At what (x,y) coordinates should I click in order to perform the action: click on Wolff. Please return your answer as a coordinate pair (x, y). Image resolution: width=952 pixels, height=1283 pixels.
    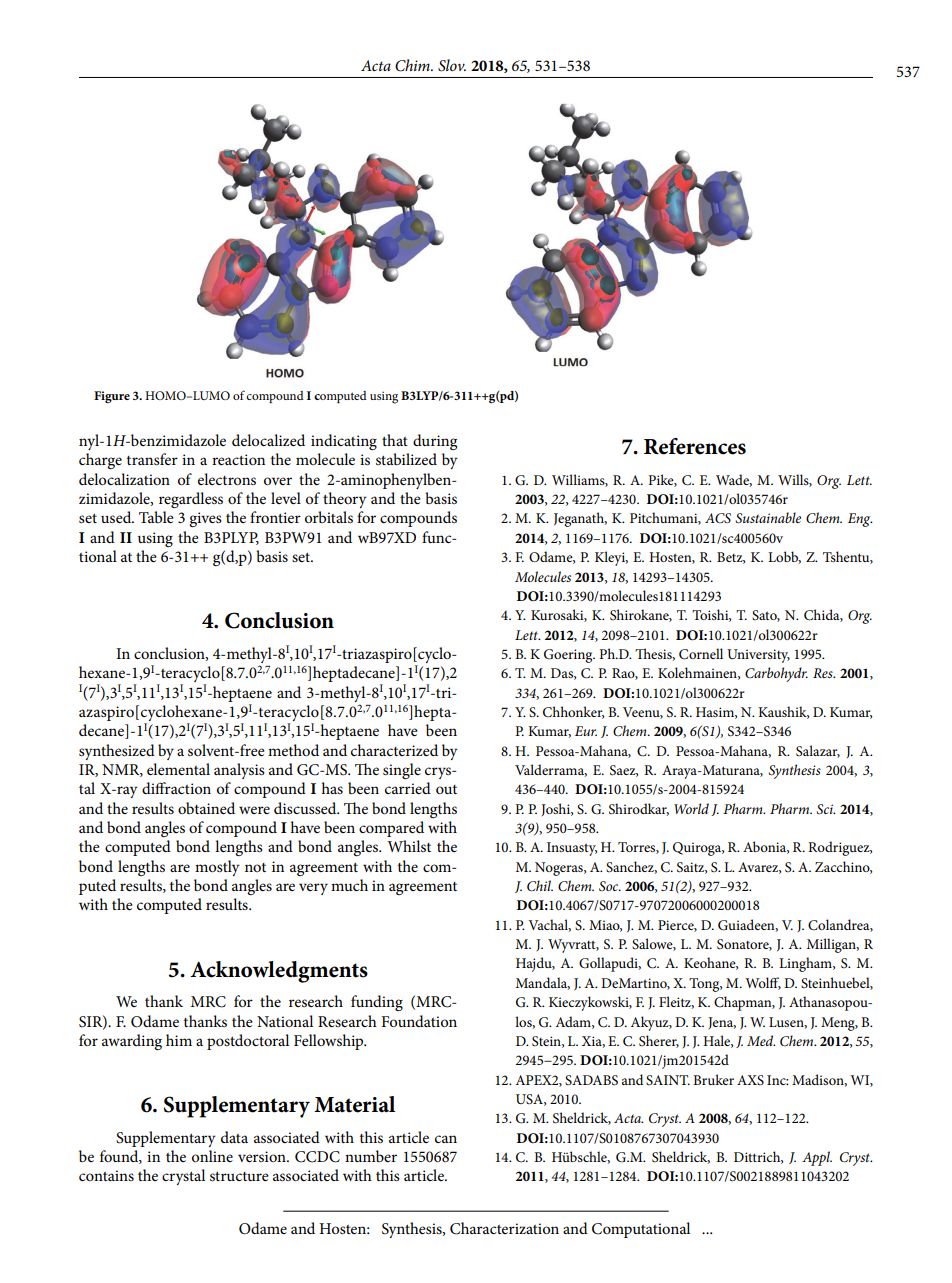
    Looking at the image, I should click on (763, 983).
